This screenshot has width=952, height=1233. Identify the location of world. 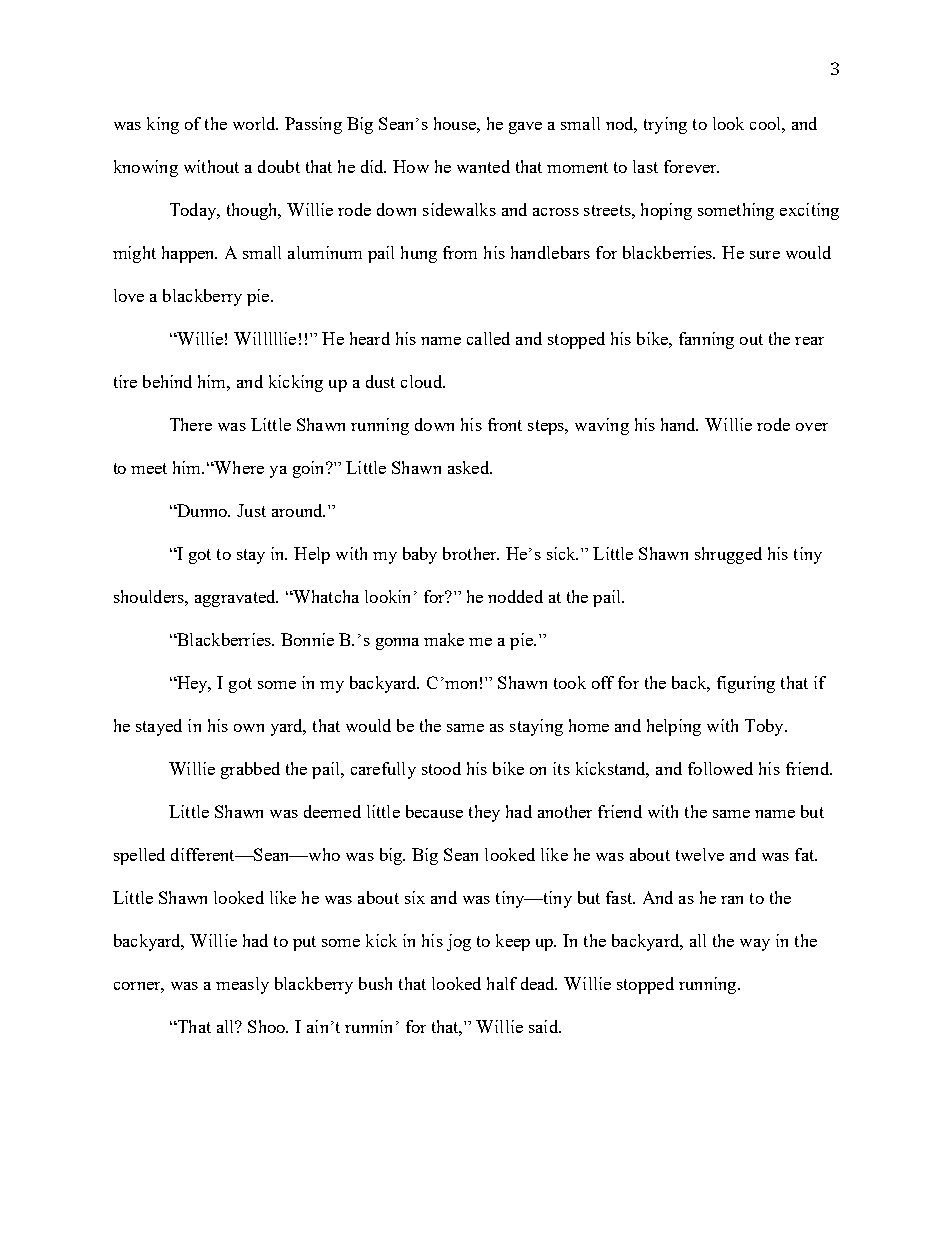
(255, 123).
